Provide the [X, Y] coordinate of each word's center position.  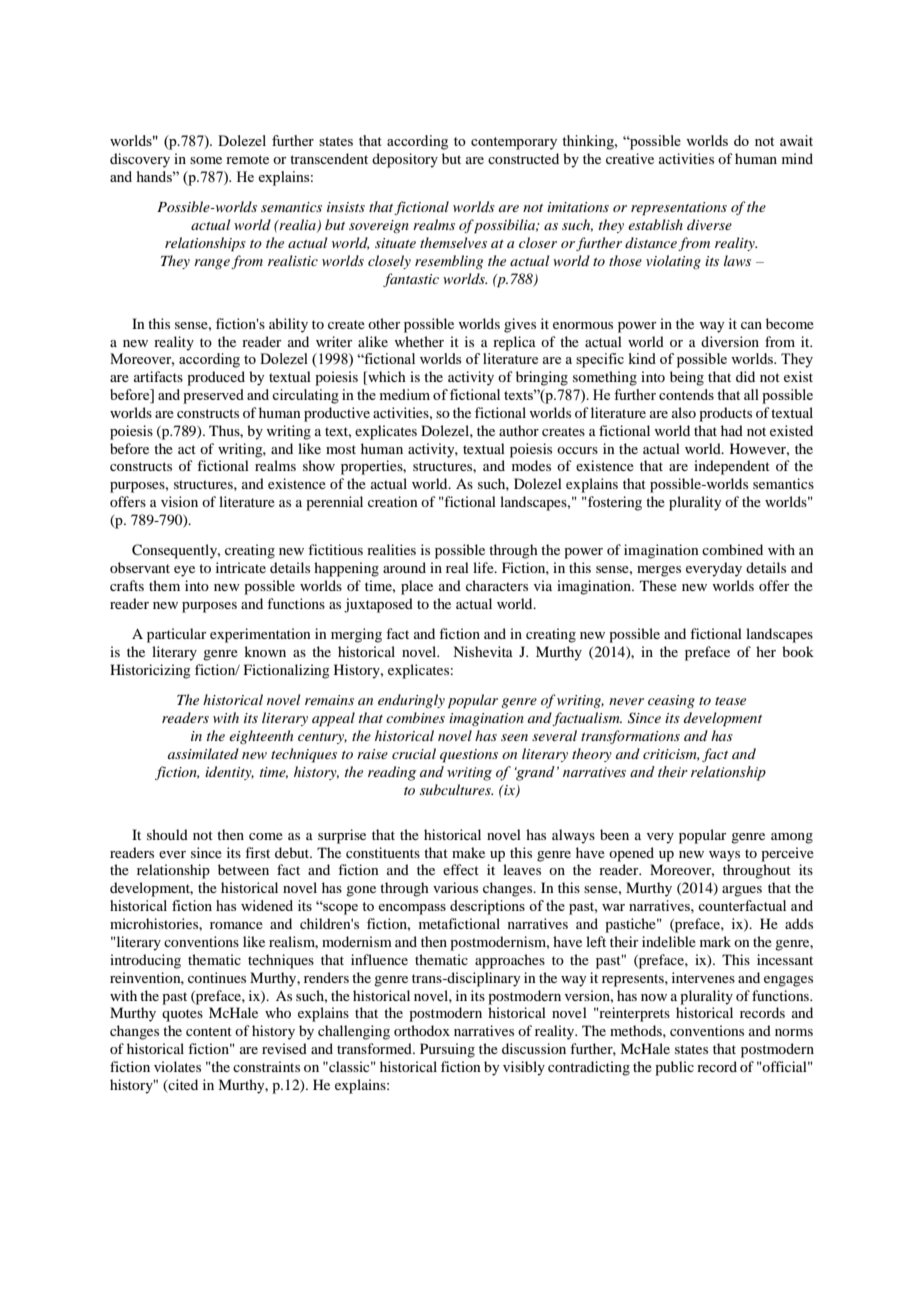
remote [247, 159]
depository [405, 160]
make [468, 852]
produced [216, 378]
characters [497, 585]
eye [184, 571]
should [167, 834]
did [745, 376]
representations [679, 209]
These [658, 585]
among [792, 838]
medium [404, 394]
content [209, 1031]
